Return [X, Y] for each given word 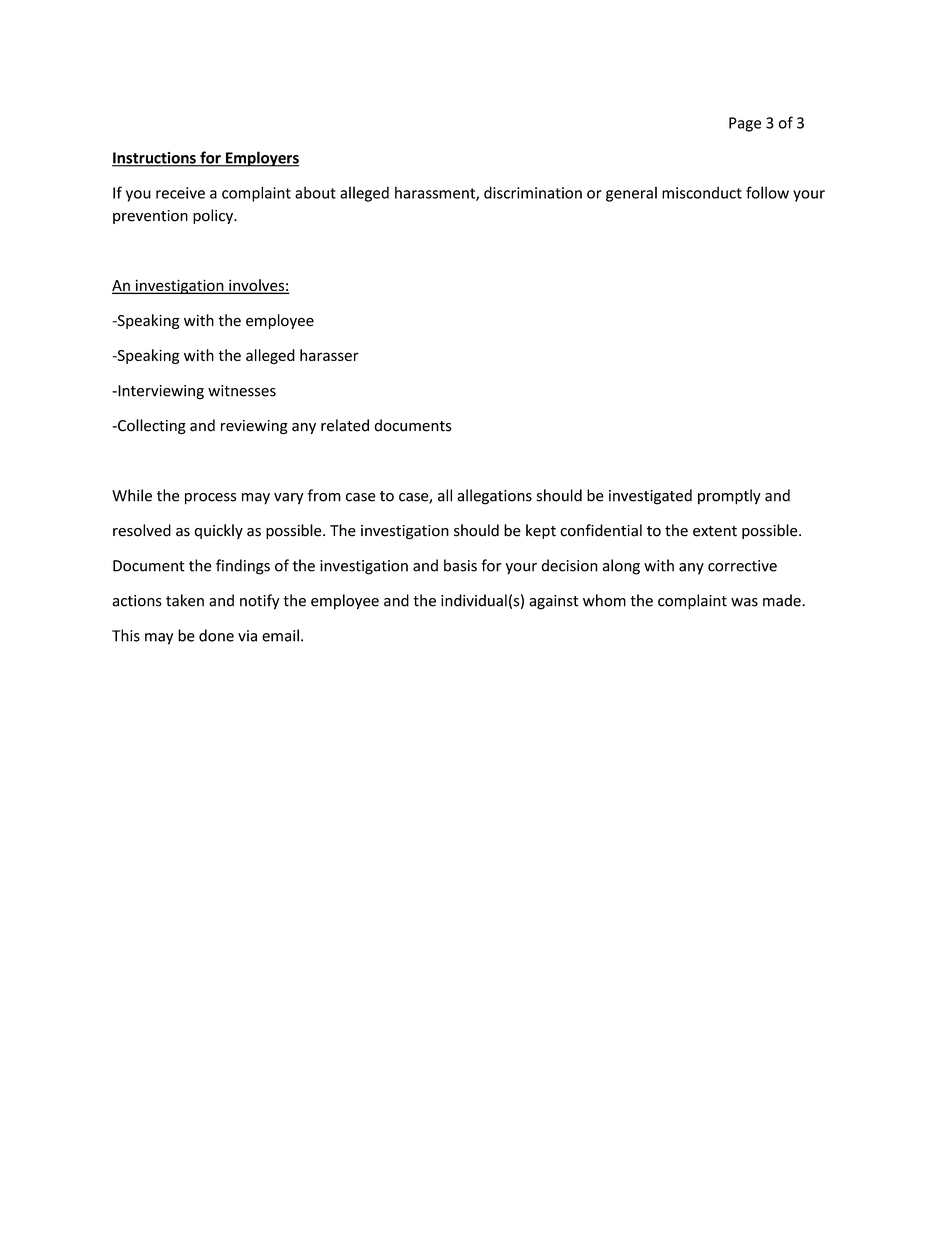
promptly [729, 497]
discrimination [533, 192]
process [210, 499]
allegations [494, 497]
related [345, 425]
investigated [650, 497]
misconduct [702, 192]
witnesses [242, 391]
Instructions [155, 159]
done [216, 635]
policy [214, 216]
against [554, 602]
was [744, 602]
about [315, 192]
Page [745, 124]
